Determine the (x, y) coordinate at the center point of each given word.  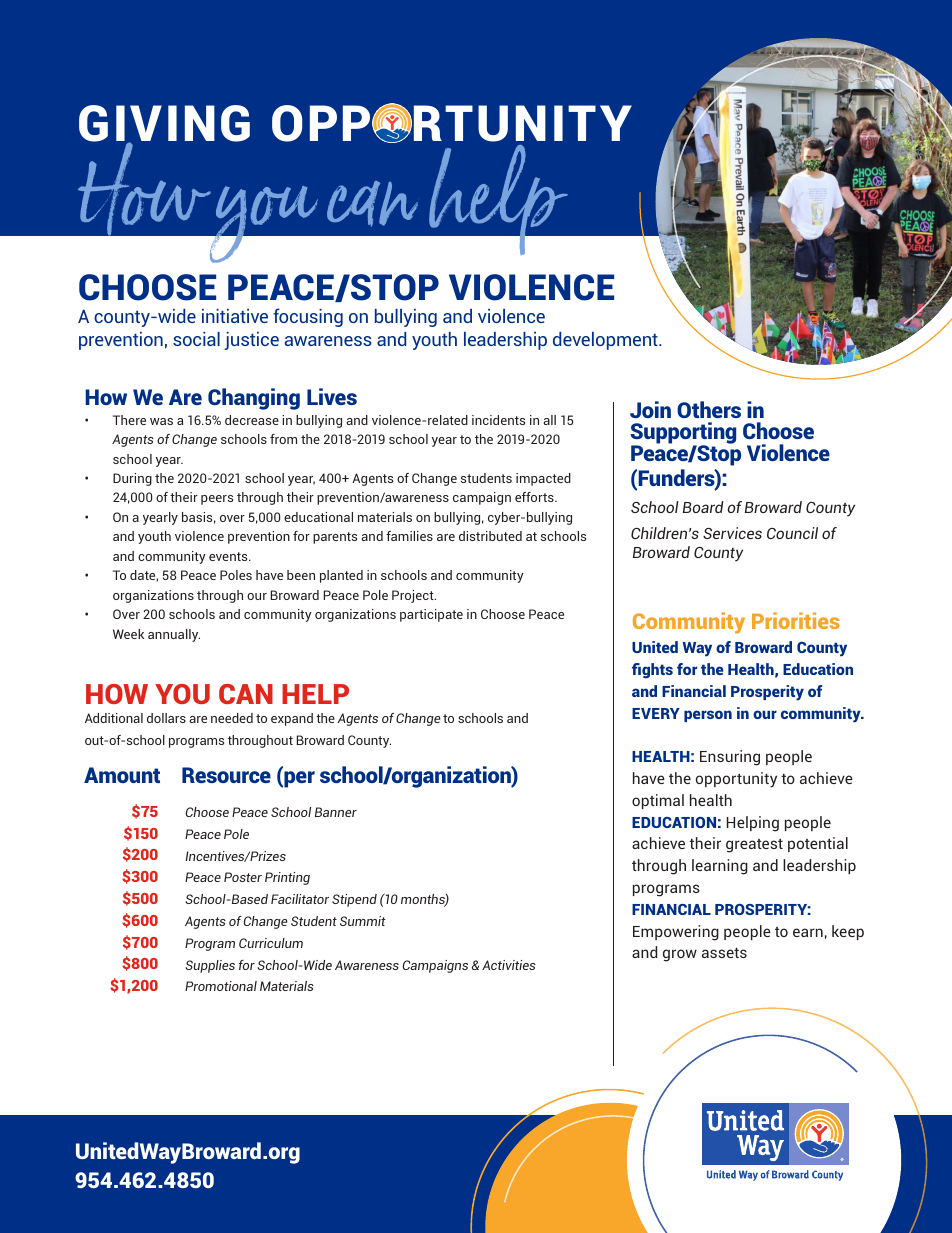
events (229, 556)
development (606, 341)
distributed (490, 536)
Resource (226, 775)
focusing (308, 317)
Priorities (795, 620)
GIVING (164, 125)
